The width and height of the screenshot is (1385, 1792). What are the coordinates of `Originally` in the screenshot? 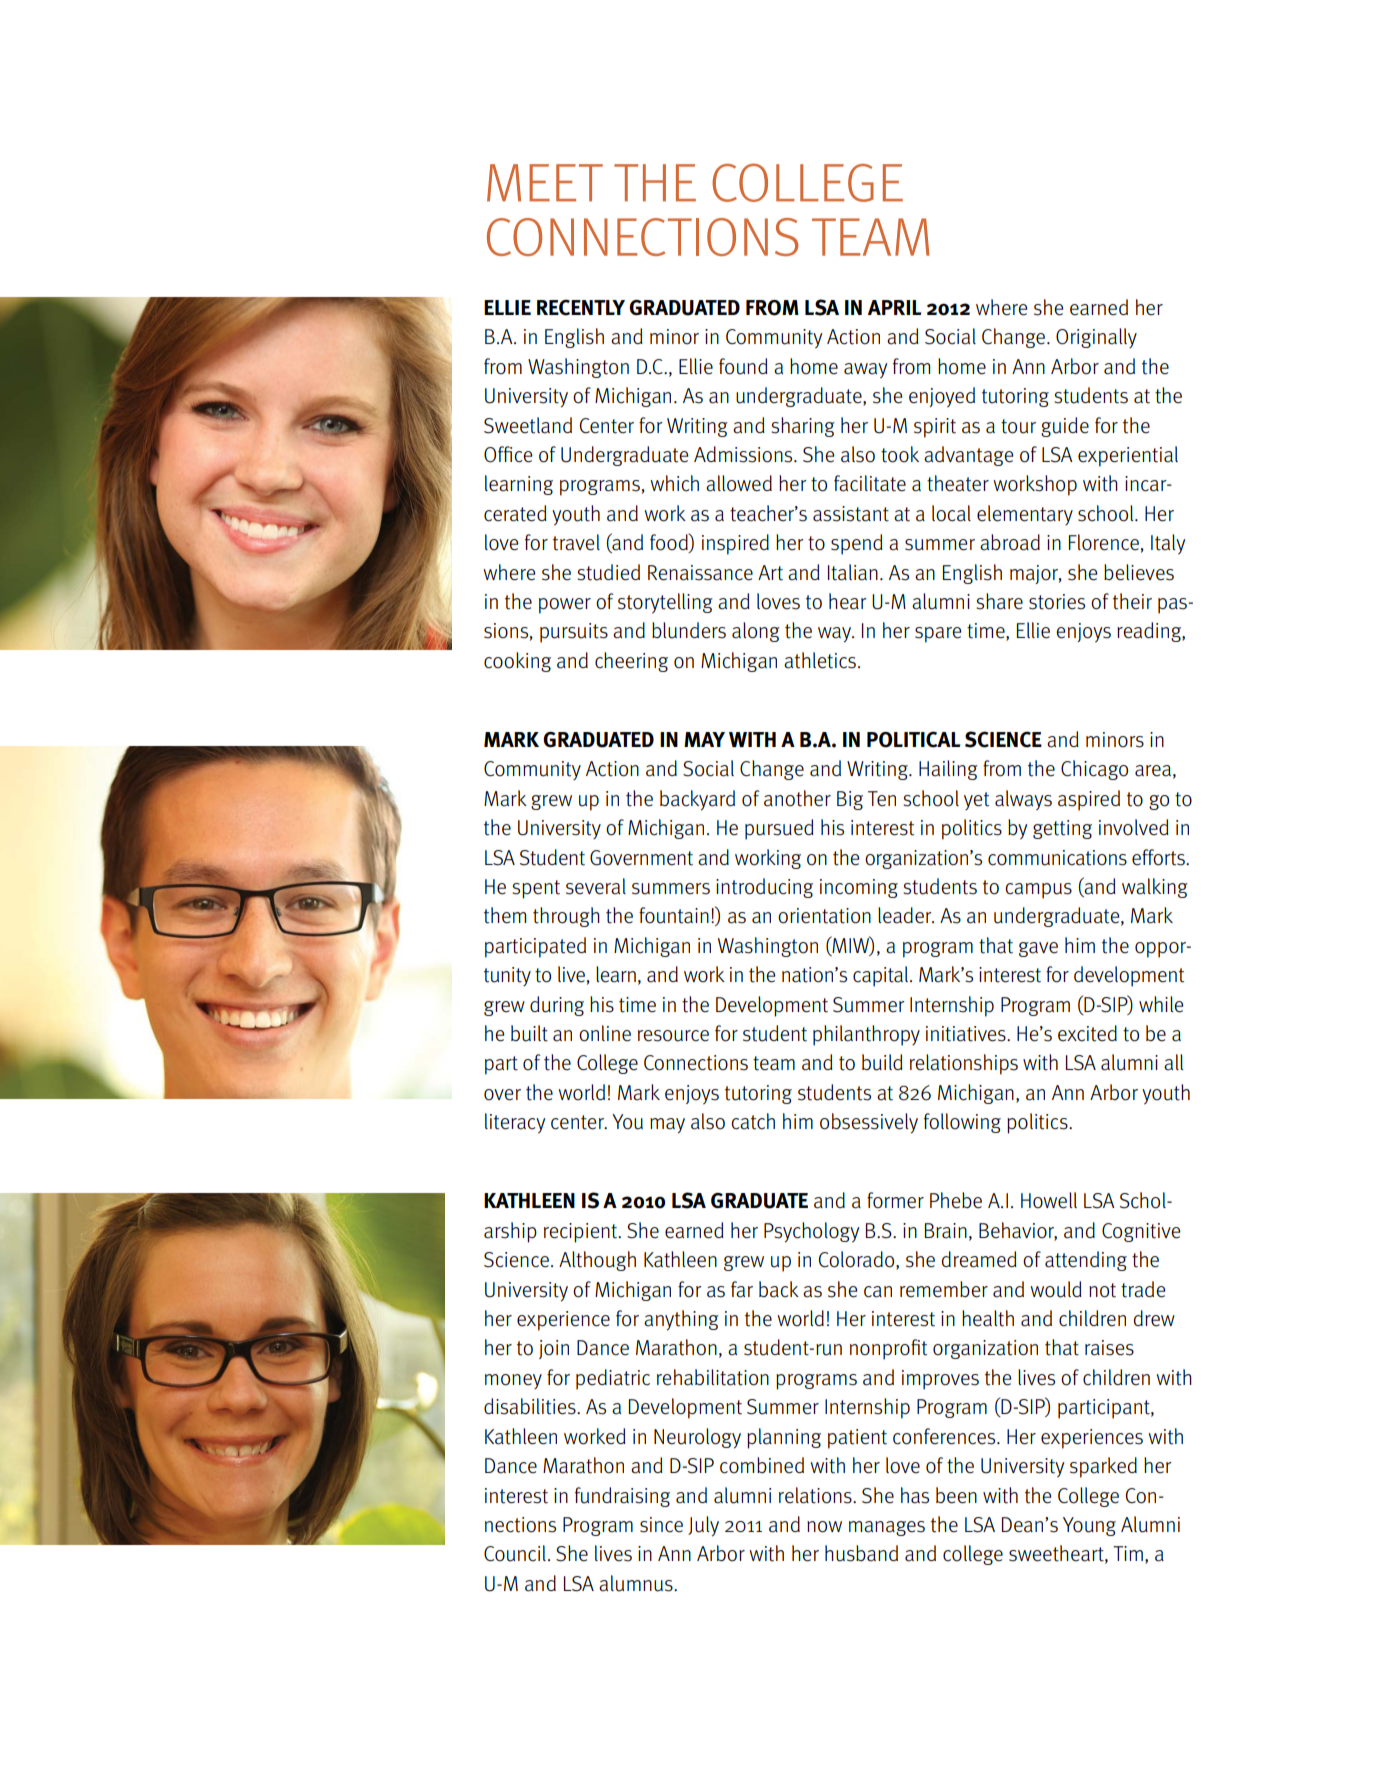 It's located at (1096, 338).
